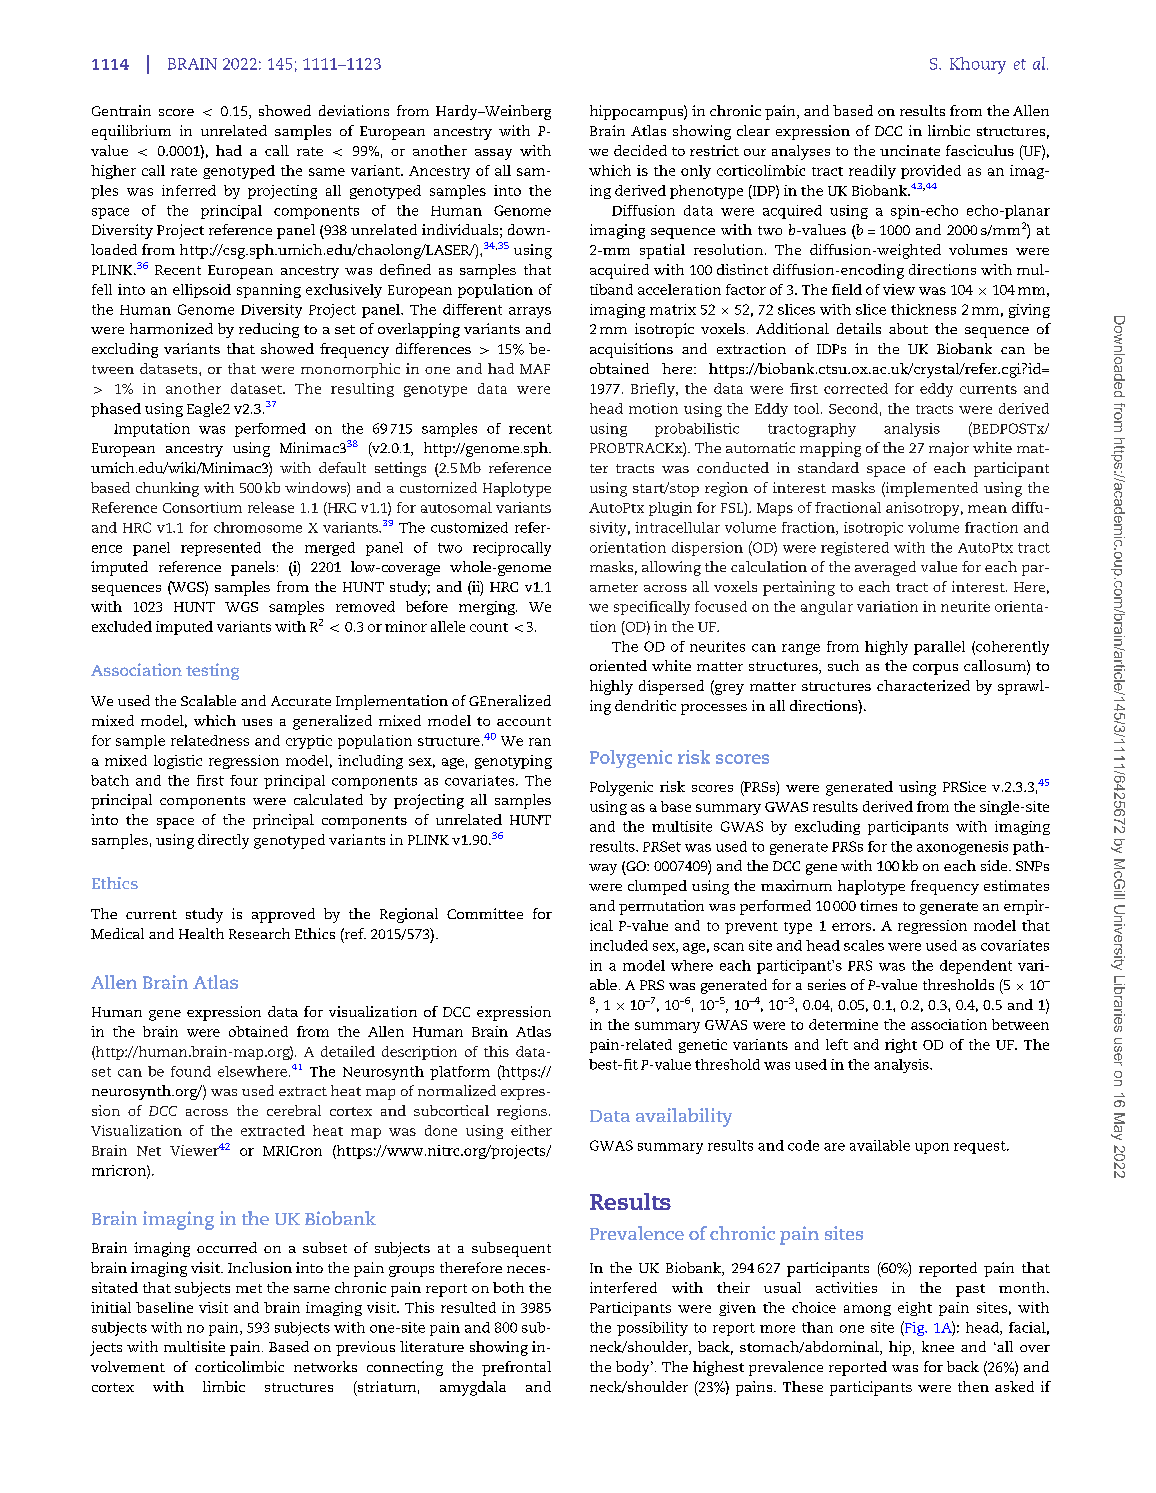 The image size is (1156, 1493). Describe the element at coordinates (516, 1368) in the screenshot. I see `prefrontal` at that location.
